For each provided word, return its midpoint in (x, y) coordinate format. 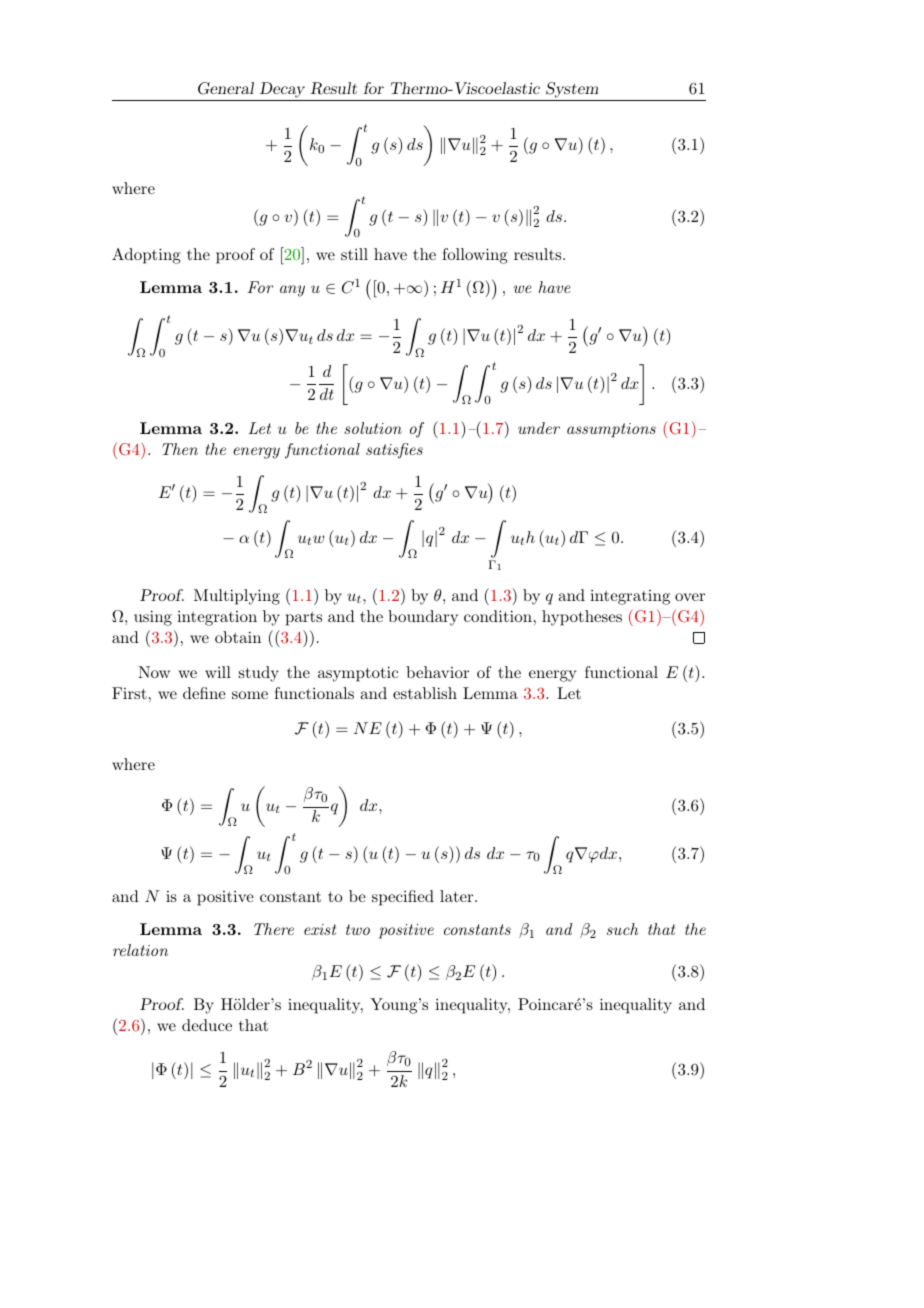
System (572, 91)
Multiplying (237, 597)
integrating (630, 597)
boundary (423, 618)
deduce (207, 1025)
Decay (283, 91)
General (226, 88)
